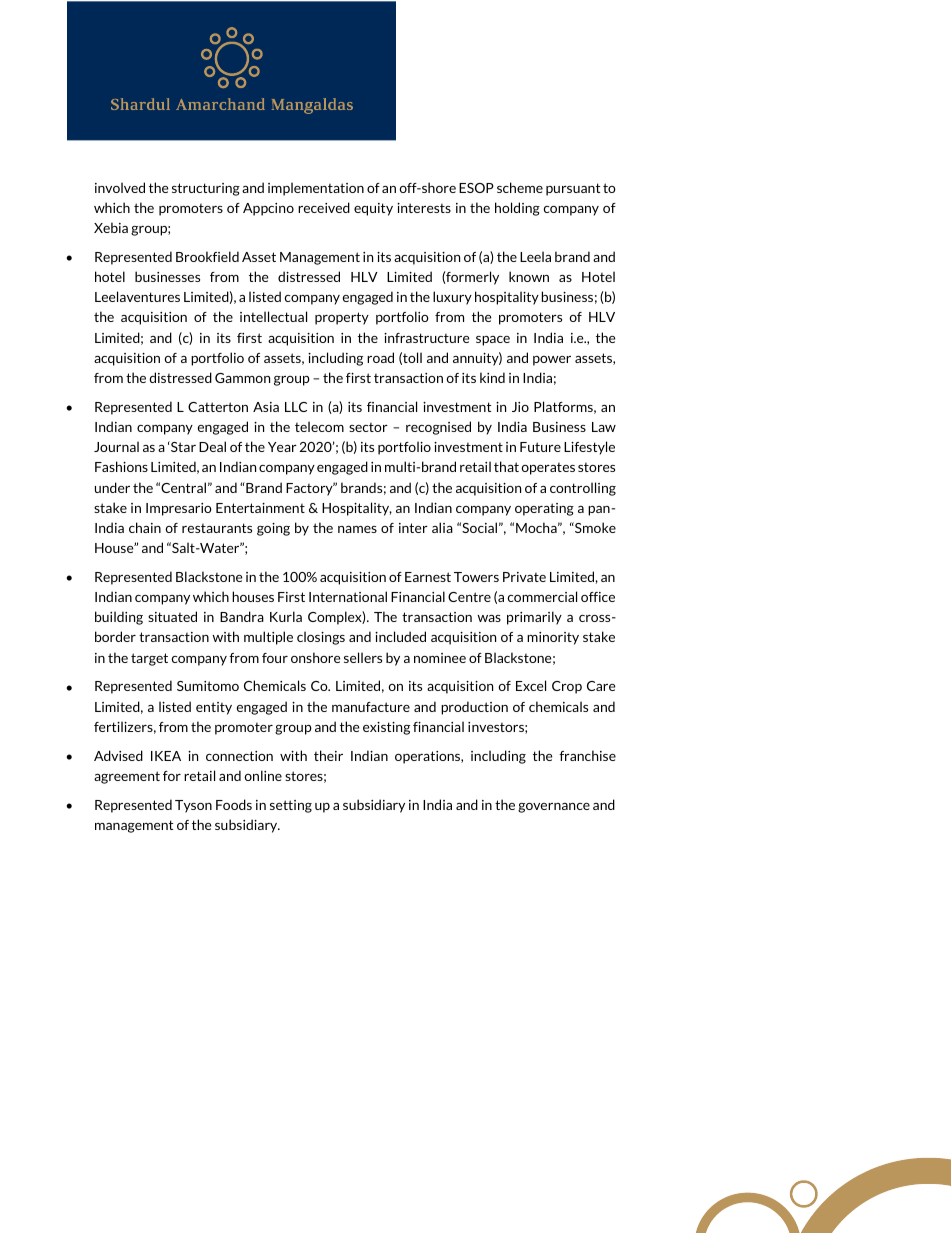 This screenshot has height=1233, width=952. I want to click on commercial, so click(542, 596).
